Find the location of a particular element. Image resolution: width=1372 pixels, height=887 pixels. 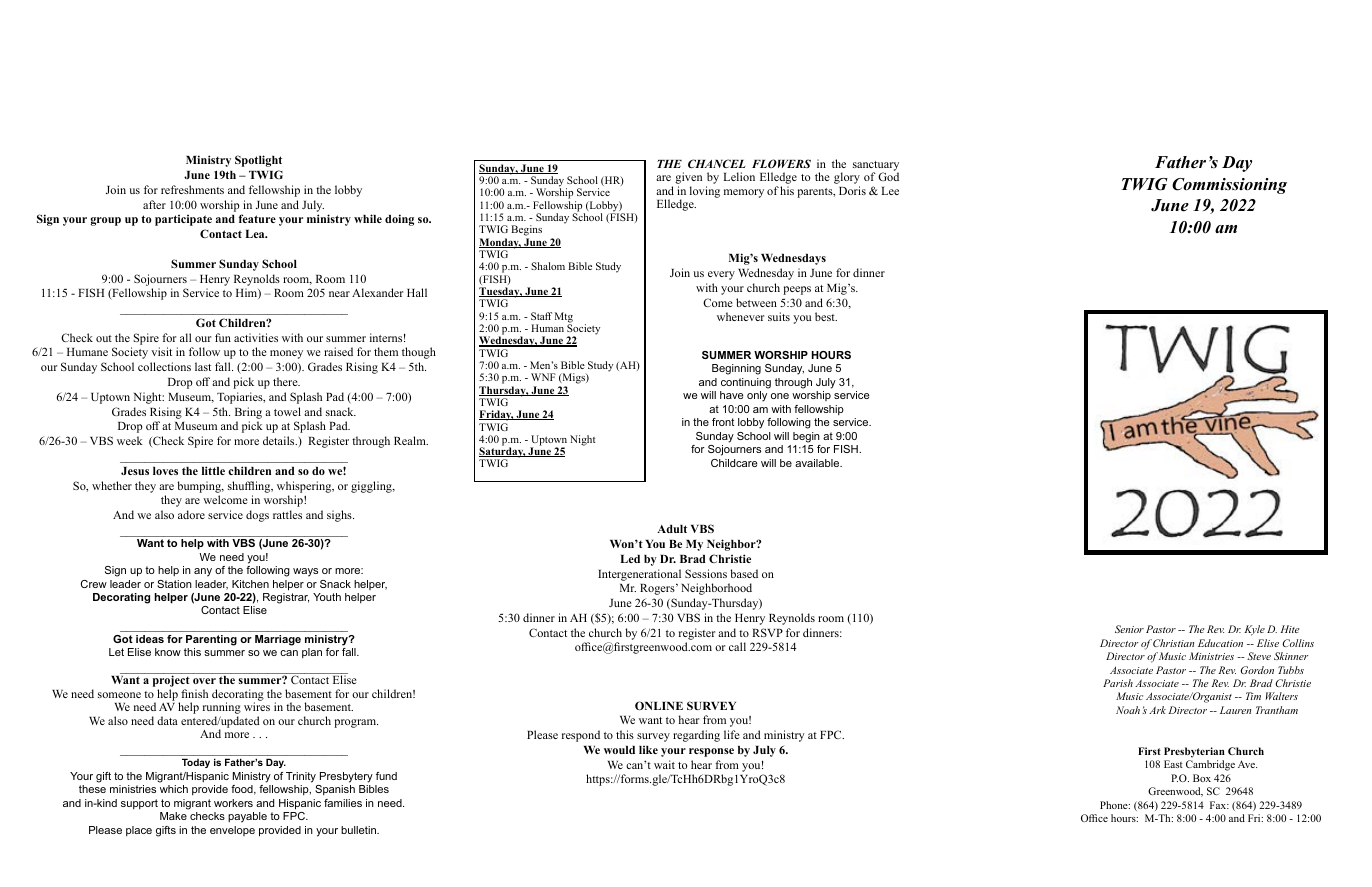

given is located at coordinates (688, 179).
